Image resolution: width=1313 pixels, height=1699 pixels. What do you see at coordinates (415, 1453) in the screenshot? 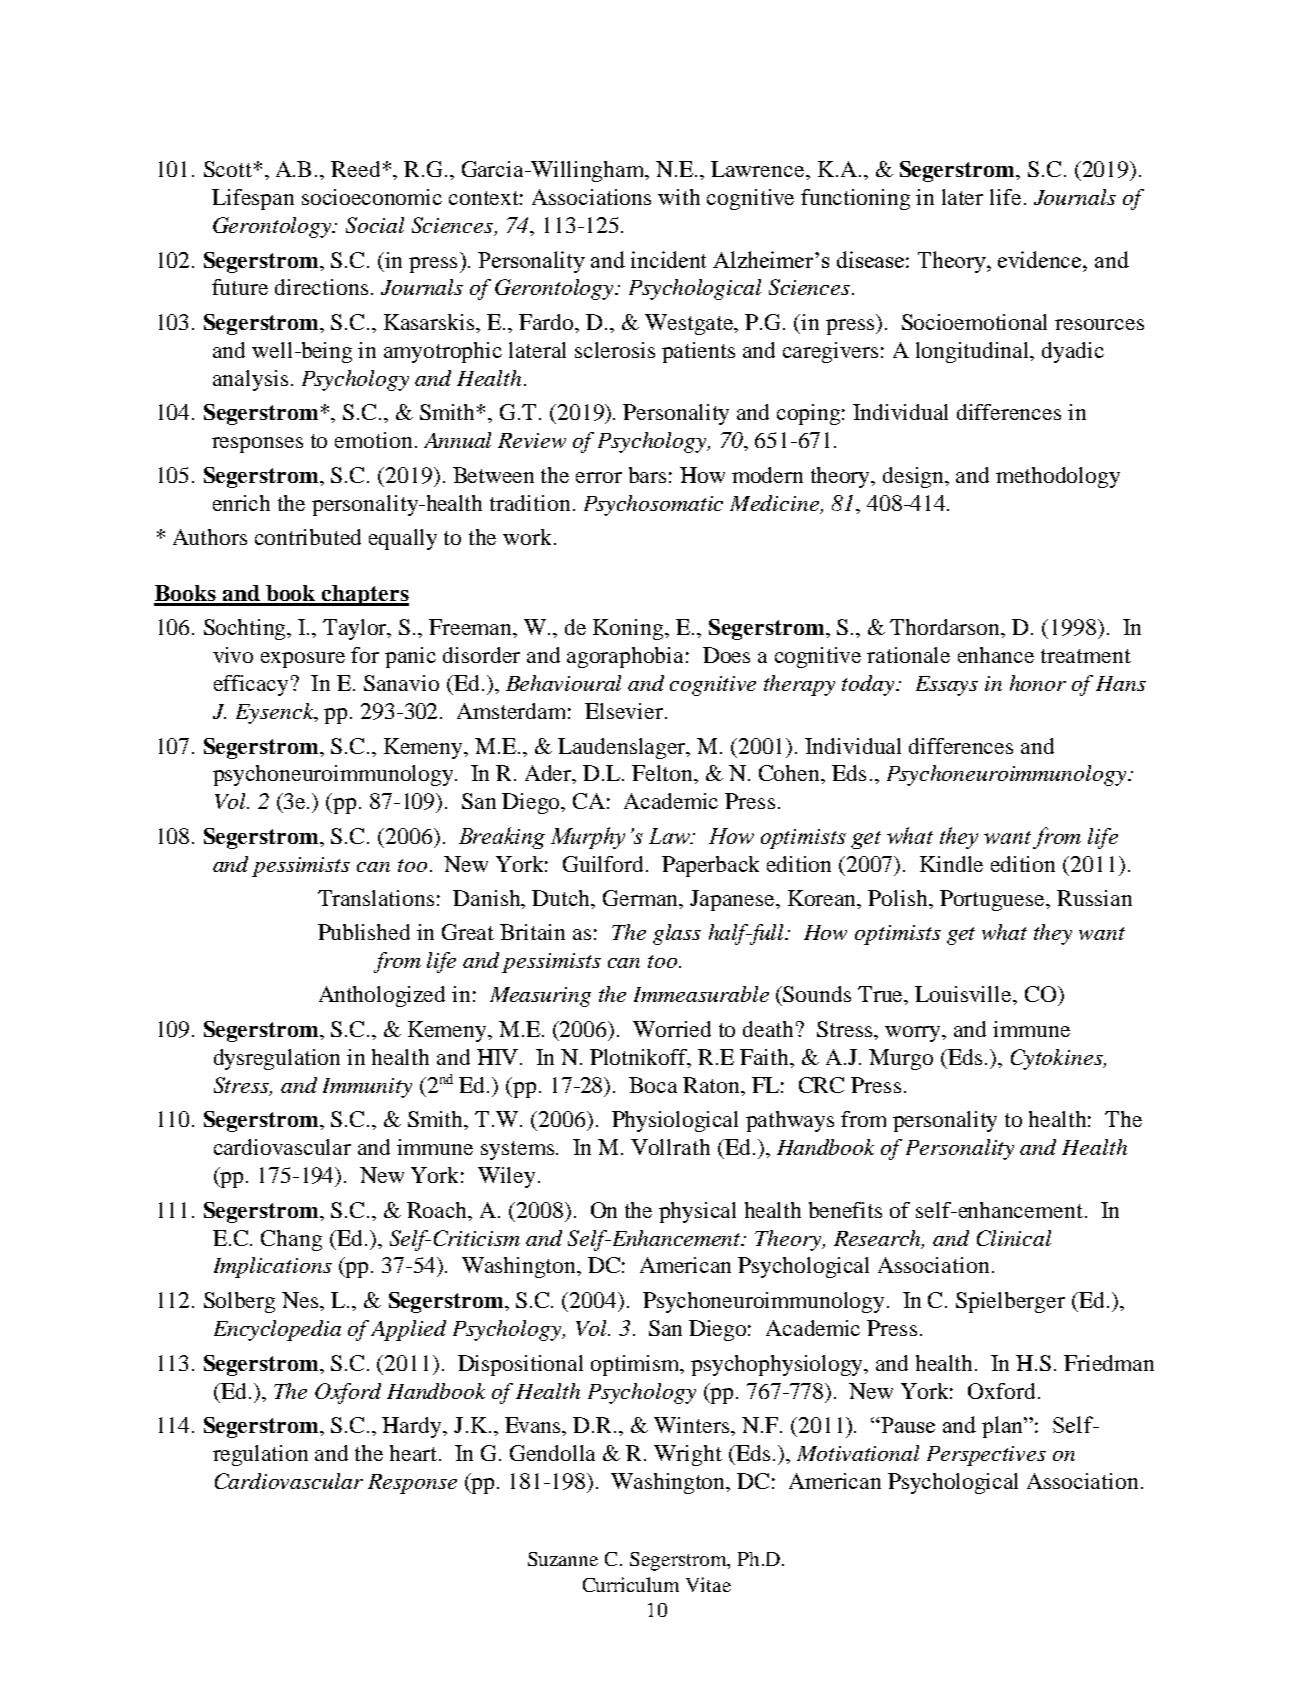
I see `heart` at bounding box center [415, 1453].
